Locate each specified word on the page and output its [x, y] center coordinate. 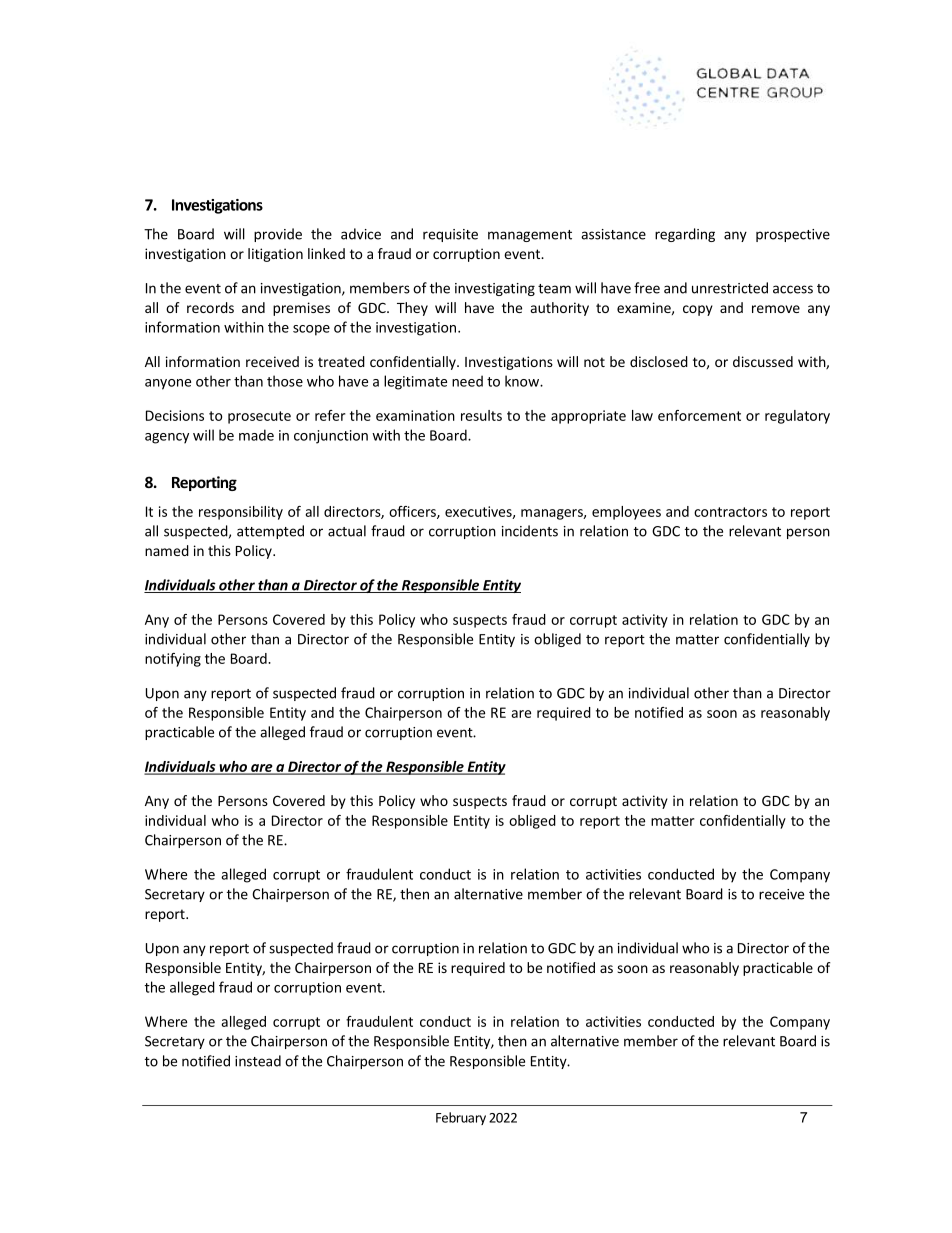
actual [347, 531]
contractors [730, 512]
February [461, 1118]
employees [626, 513]
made [256, 435]
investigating [495, 289]
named [167, 550]
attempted [270, 532]
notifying [173, 660]
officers [413, 512]
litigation [275, 255]
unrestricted [730, 288]
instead [258, 1061]
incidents [530, 531]
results [481, 415]
